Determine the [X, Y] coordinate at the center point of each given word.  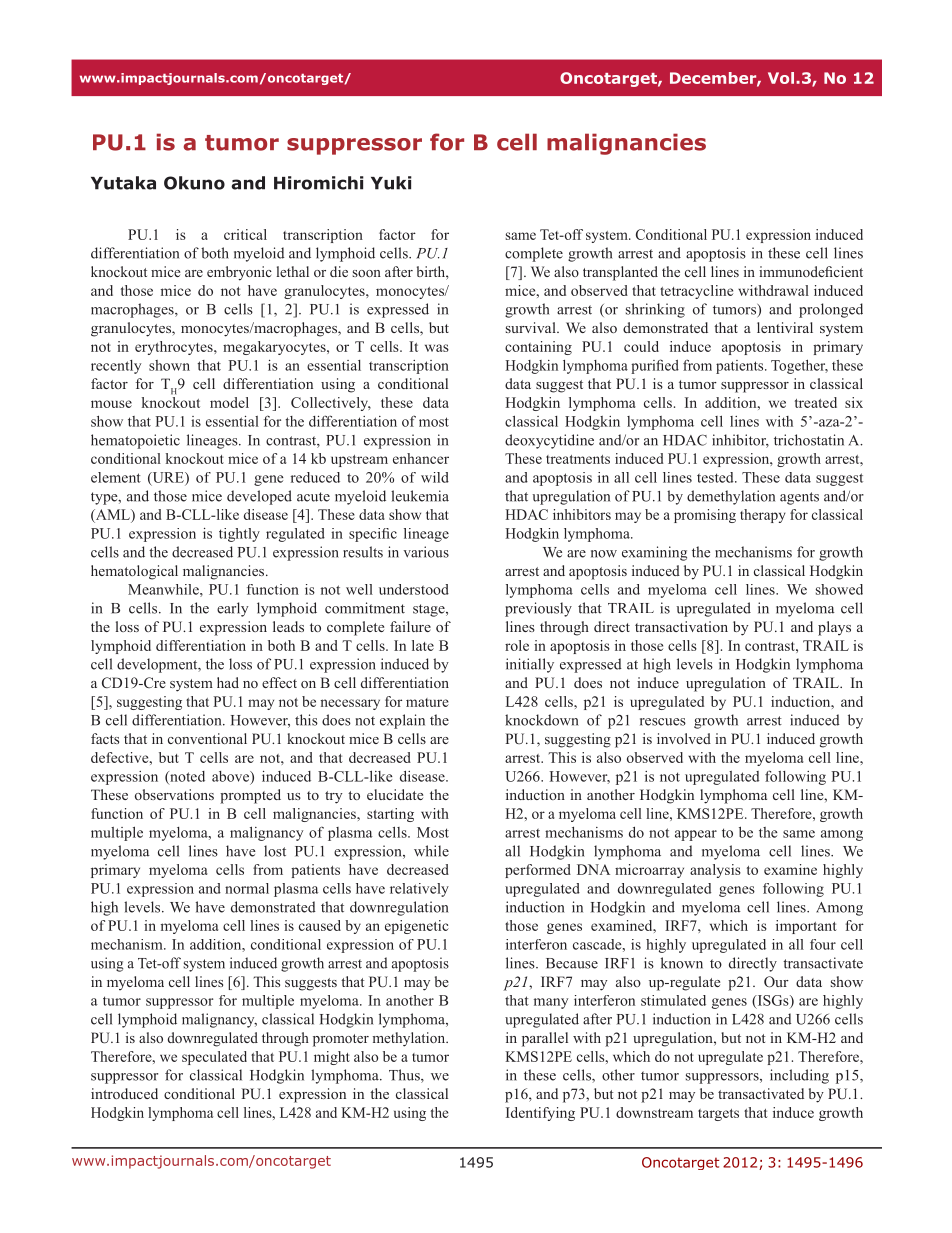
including [799, 1076]
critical [245, 234]
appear [696, 835]
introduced [124, 1093]
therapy [763, 516]
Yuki [391, 183]
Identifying [540, 1114]
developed [259, 497]
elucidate [395, 794]
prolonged [831, 310]
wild [435, 477]
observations [174, 794]
